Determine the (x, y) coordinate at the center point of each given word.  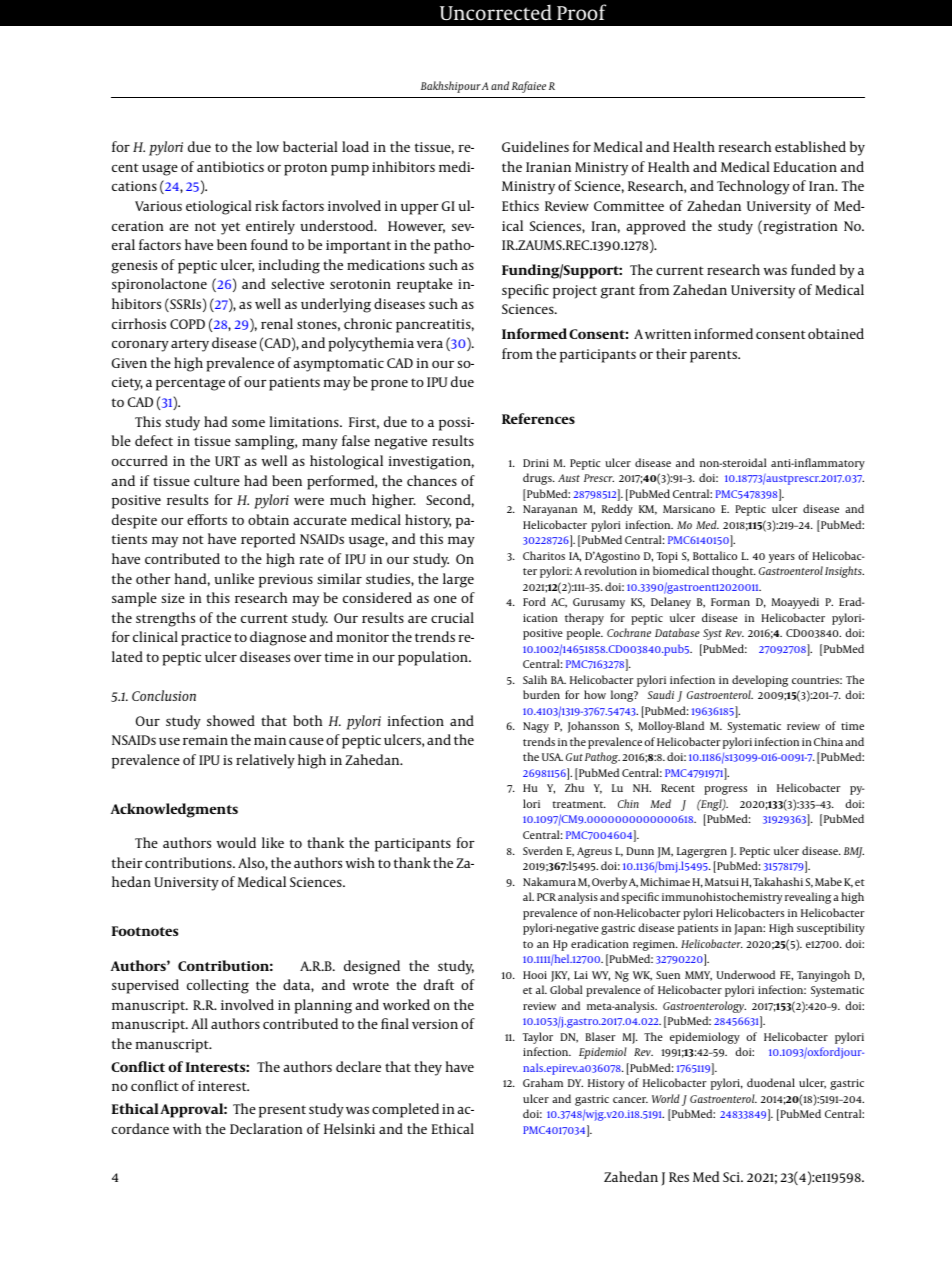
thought (734, 572)
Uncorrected (496, 12)
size (173, 598)
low (267, 146)
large (458, 580)
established (810, 146)
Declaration (266, 1128)
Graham (543, 1082)
